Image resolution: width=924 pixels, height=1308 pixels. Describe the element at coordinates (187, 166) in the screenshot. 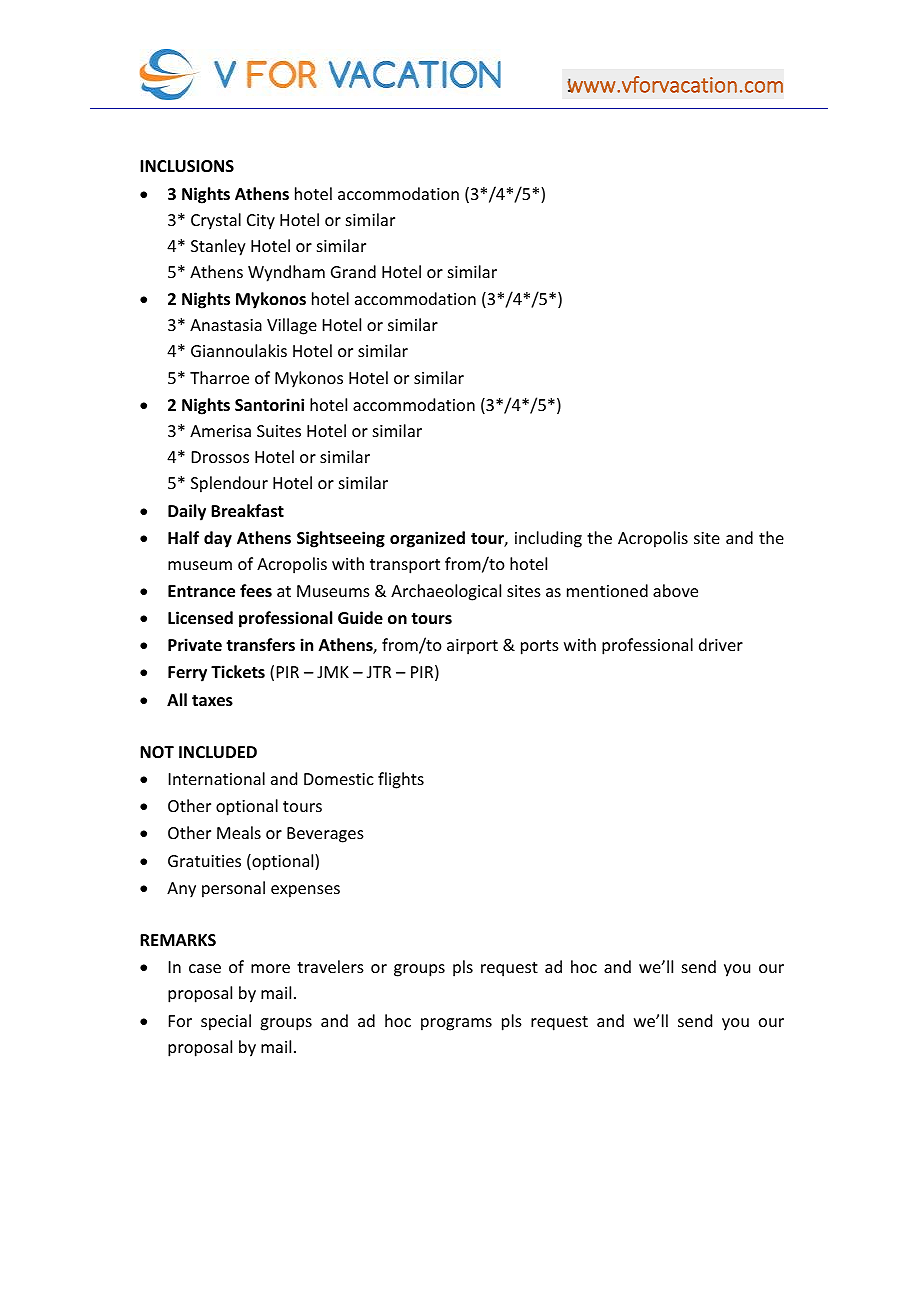

I see `INCLUSIONS` at that location.
